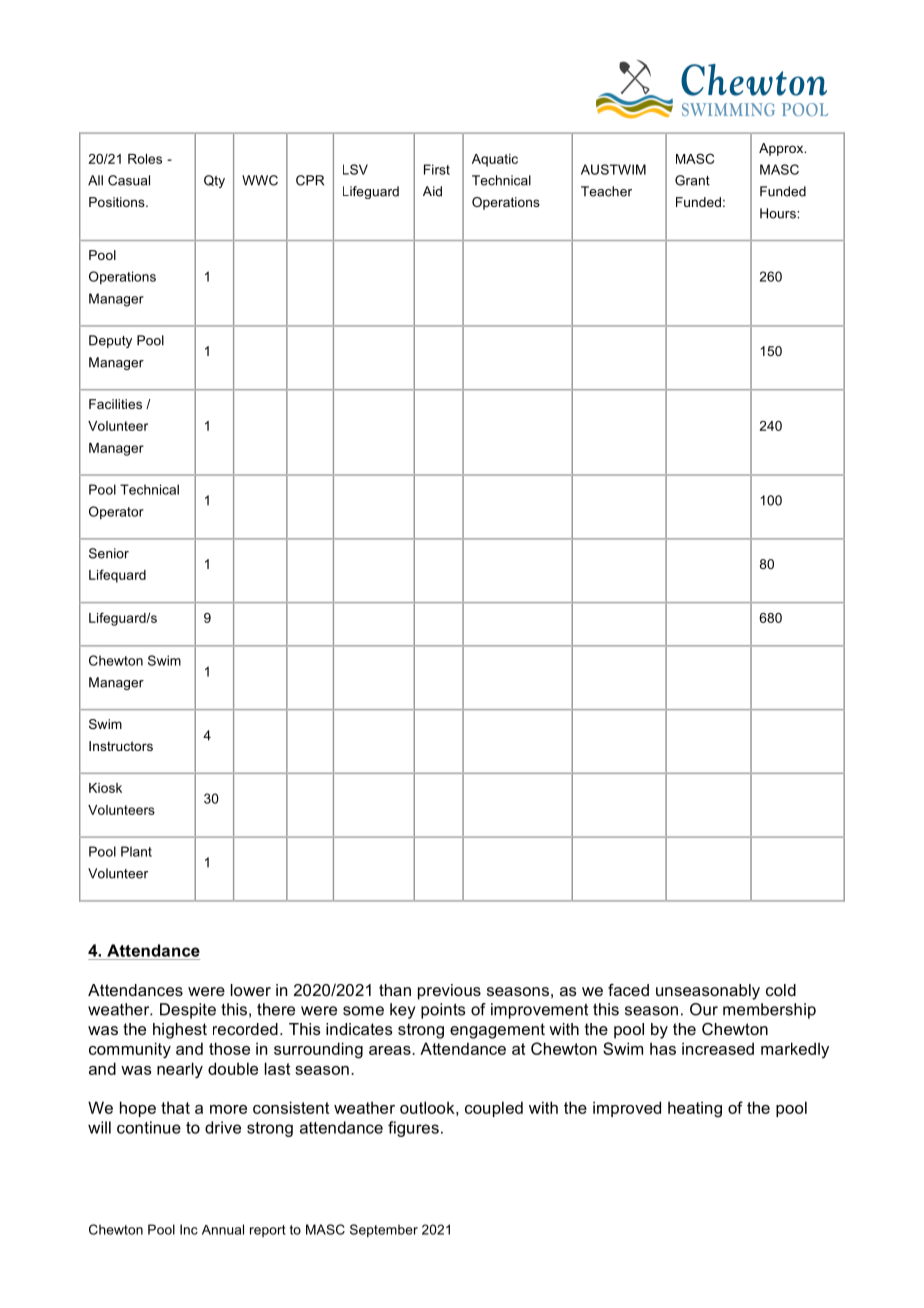 The height and width of the document is (1308, 924). Describe the element at coordinates (109, 553) in the document. I see `Senior` at that location.
